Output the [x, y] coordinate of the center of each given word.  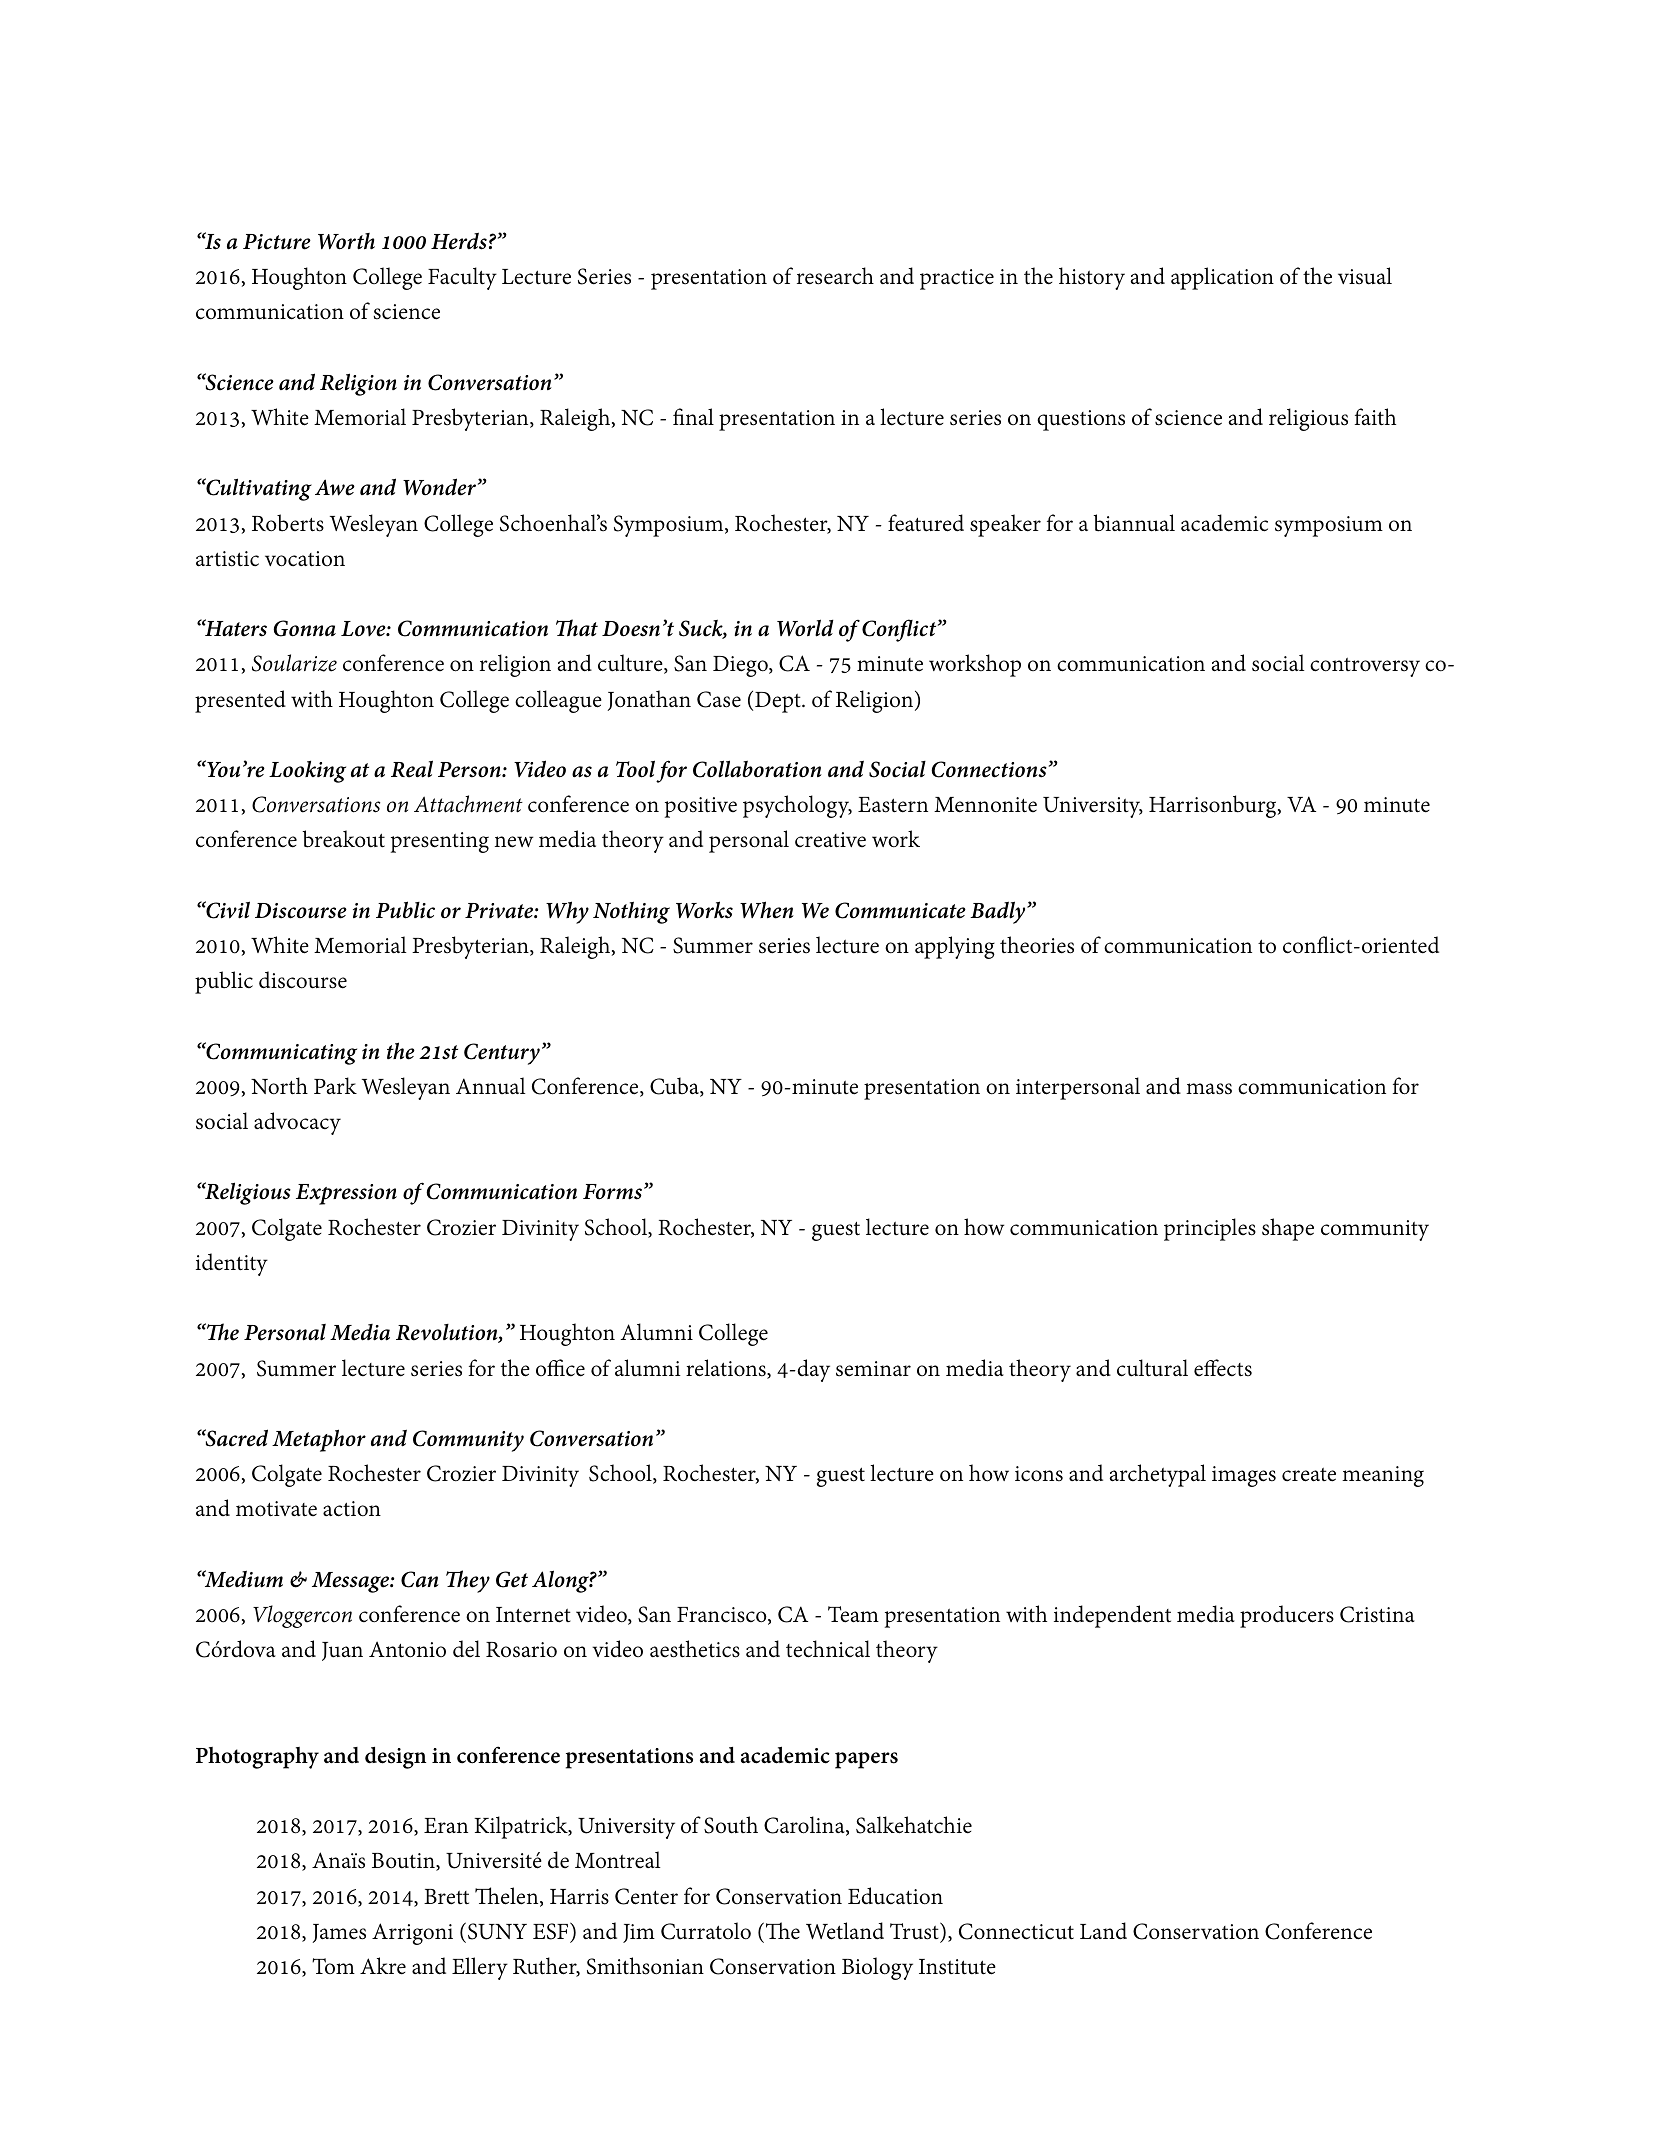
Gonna [304, 628]
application [1222, 278]
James [339, 1933]
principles [1210, 1229]
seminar [873, 1369]
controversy [1365, 667]
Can [420, 1579]
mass [1209, 1089]
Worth [346, 241]
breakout [343, 839]
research [835, 276]
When [767, 910]
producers [1287, 1616]
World [805, 628]
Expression [346, 1194]
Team [853, 1614]
